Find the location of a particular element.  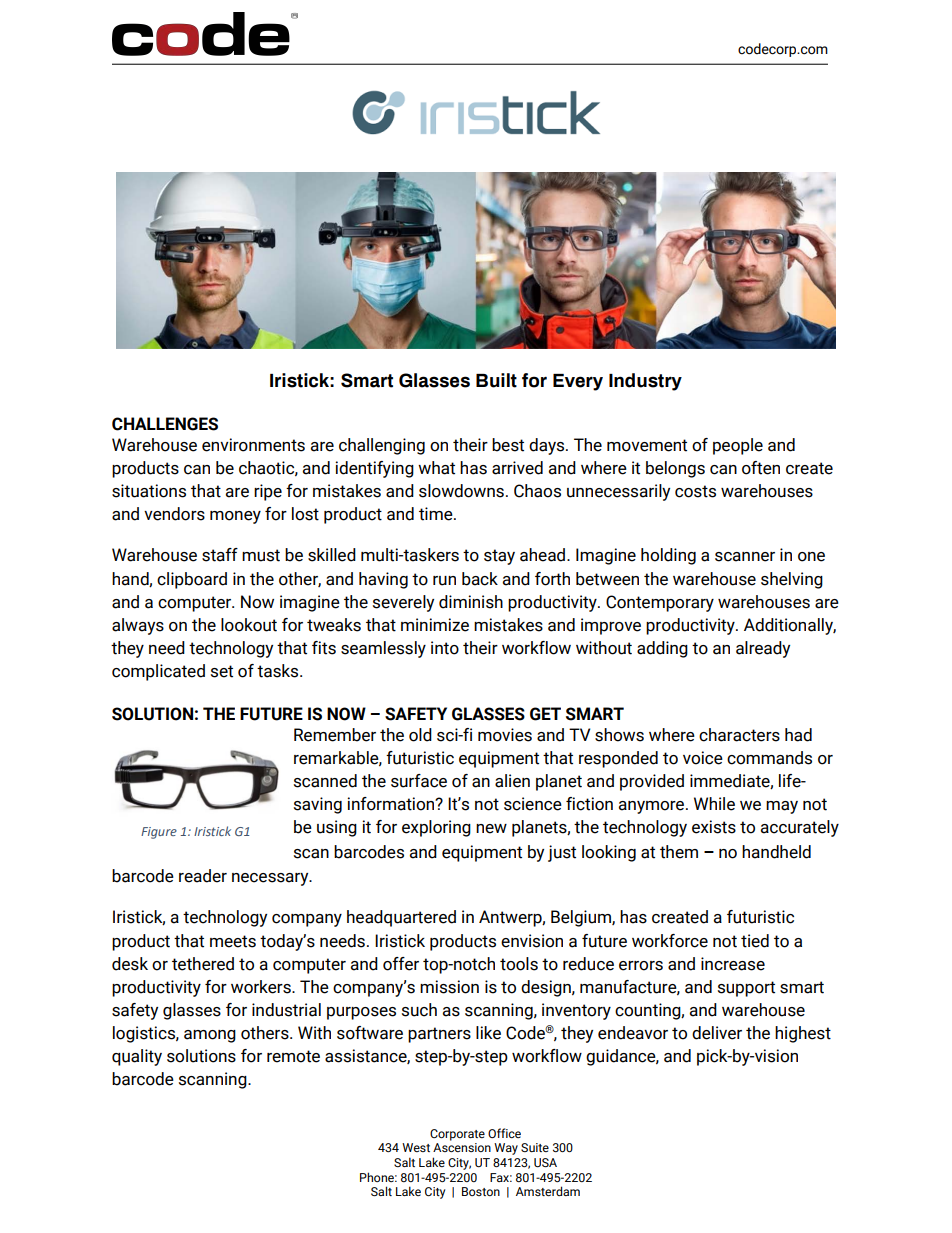

Figure is located at coordinates (159, 833).
